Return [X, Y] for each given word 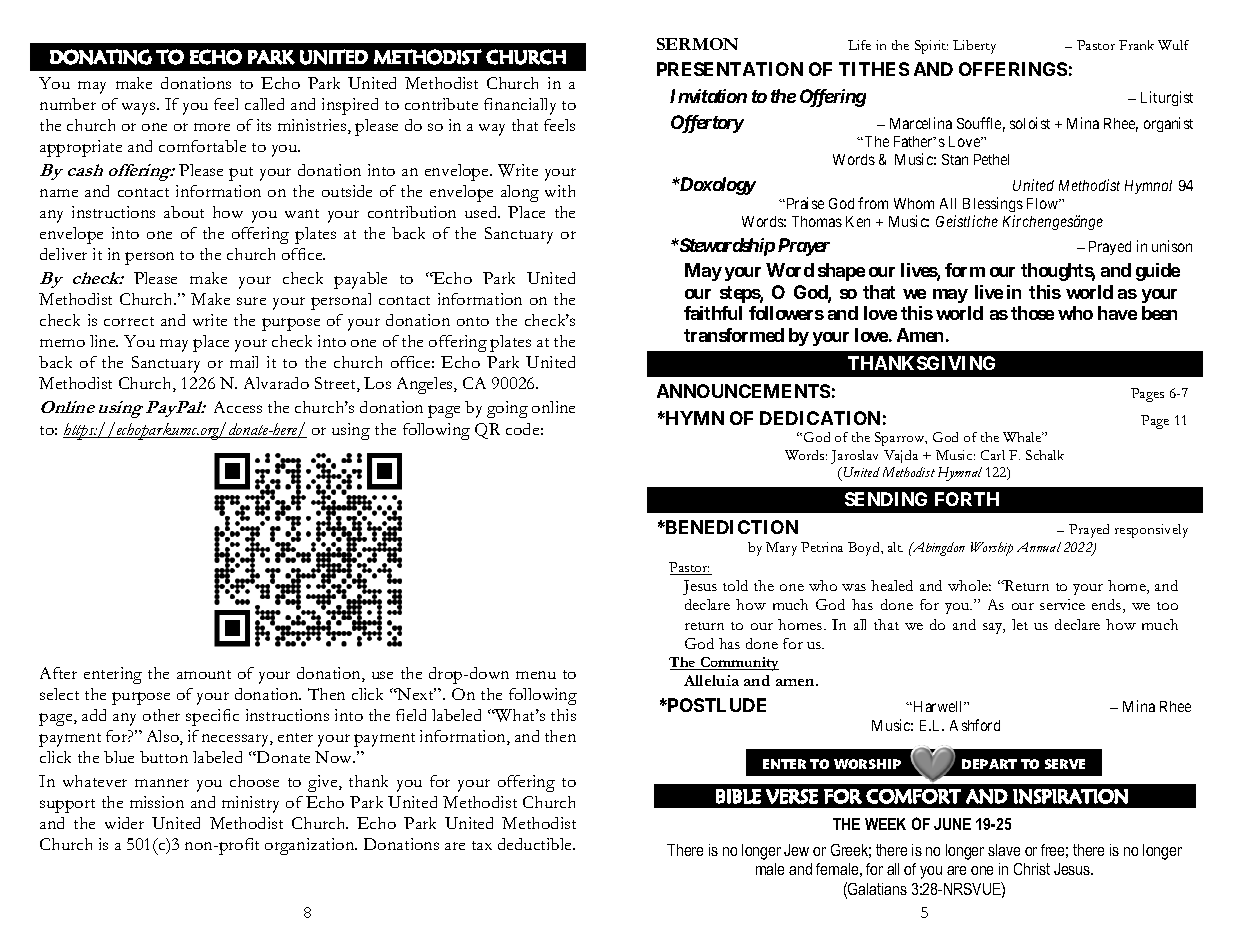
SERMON [697, 44]
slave [1004, 850]
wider [124, 823]
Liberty [974, 47]
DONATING [101, 57]
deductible [536, 844]
